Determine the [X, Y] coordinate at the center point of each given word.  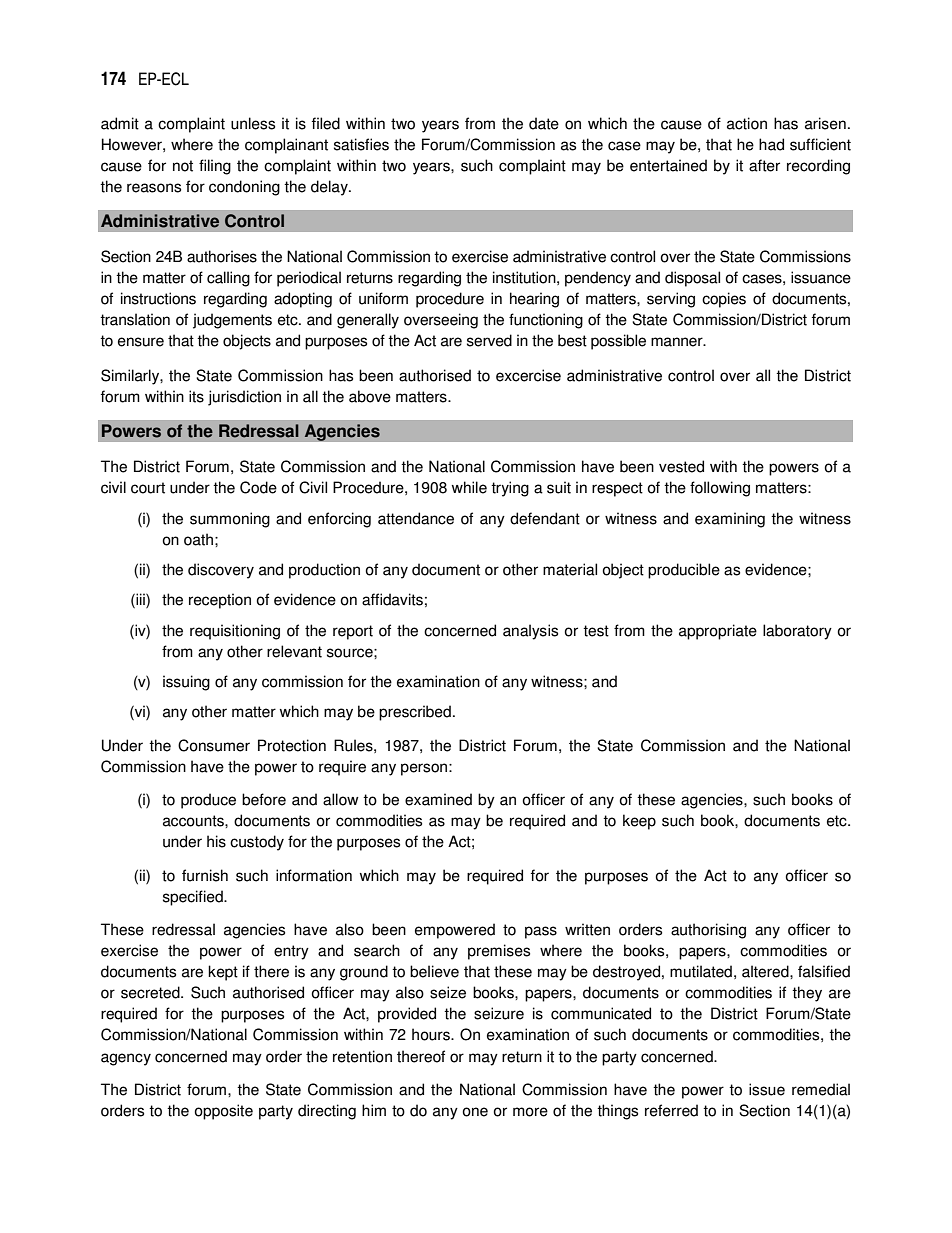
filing [215, 167]
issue [767, 1089]
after [764, 165]
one [475, 1112]
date [544, 123]
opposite [223, 1112]
